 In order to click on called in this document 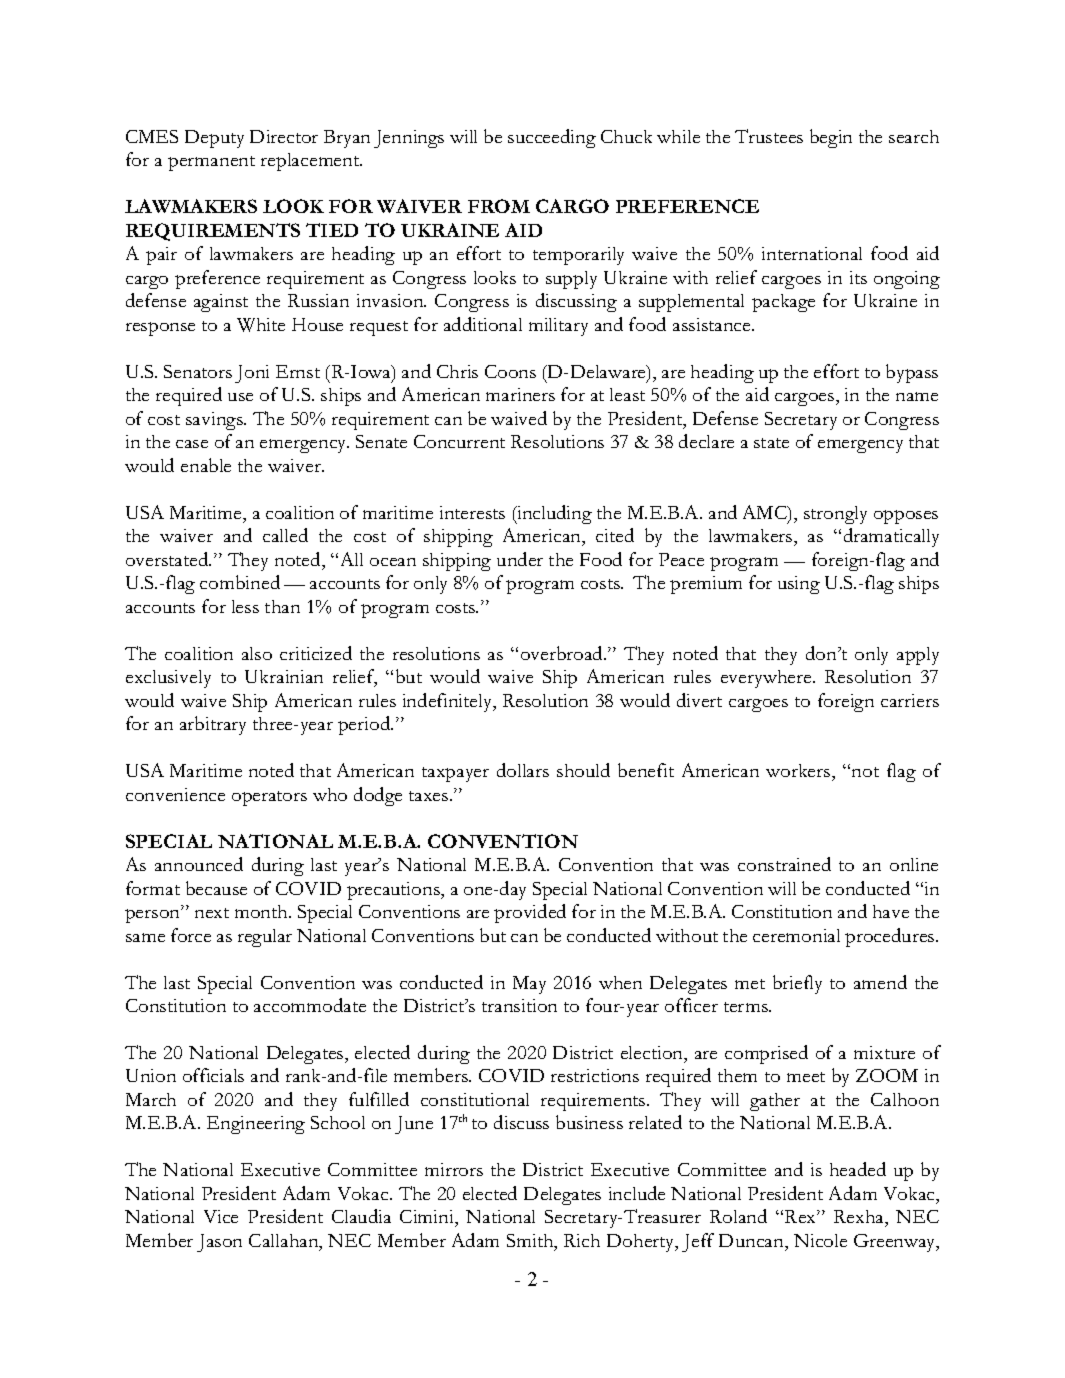, I will do `click(285, 535)`.
